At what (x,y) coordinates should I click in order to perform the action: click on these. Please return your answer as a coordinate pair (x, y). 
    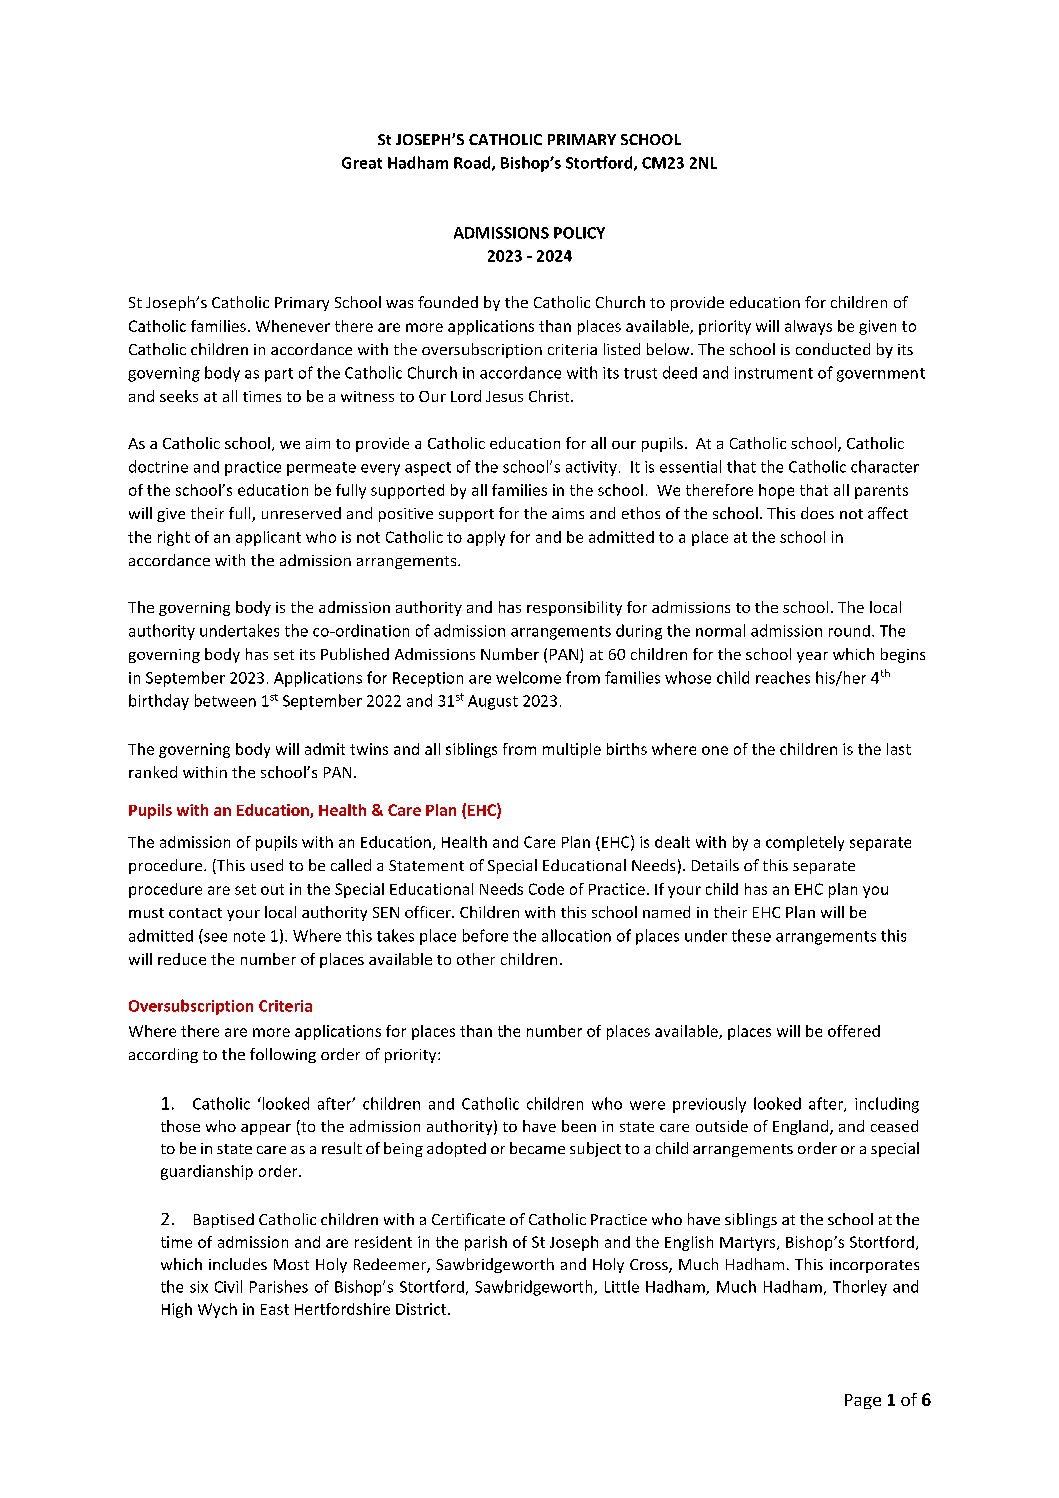
    Looking at the image, I should click on (751, 935).
